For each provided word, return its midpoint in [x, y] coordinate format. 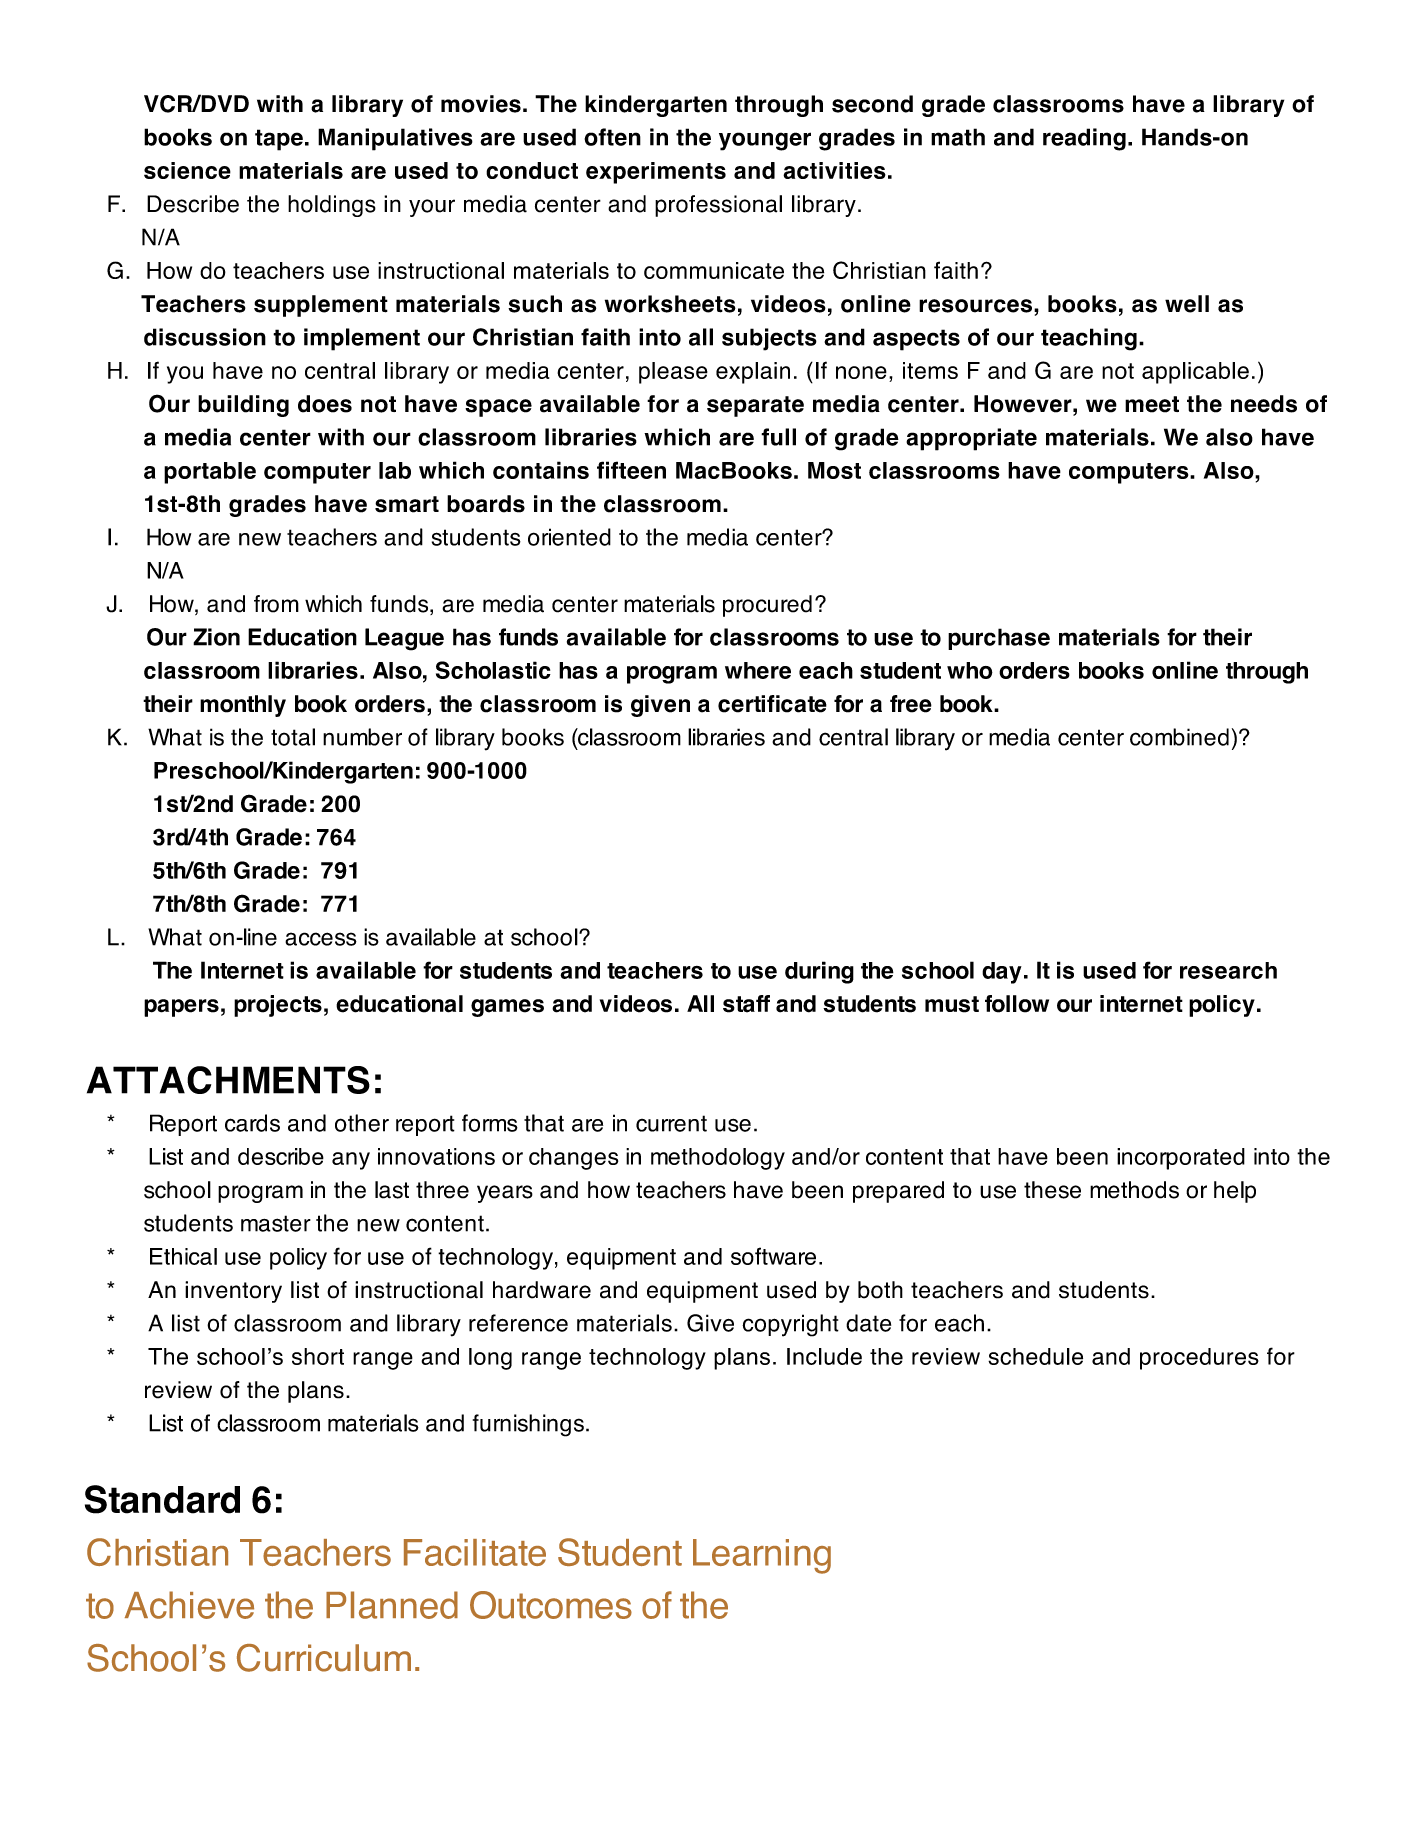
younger [765, 141]
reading [1084, 139]
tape [279, 140]
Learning [762, 1556]
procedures [1199, 1359]
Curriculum [324, 1658]
